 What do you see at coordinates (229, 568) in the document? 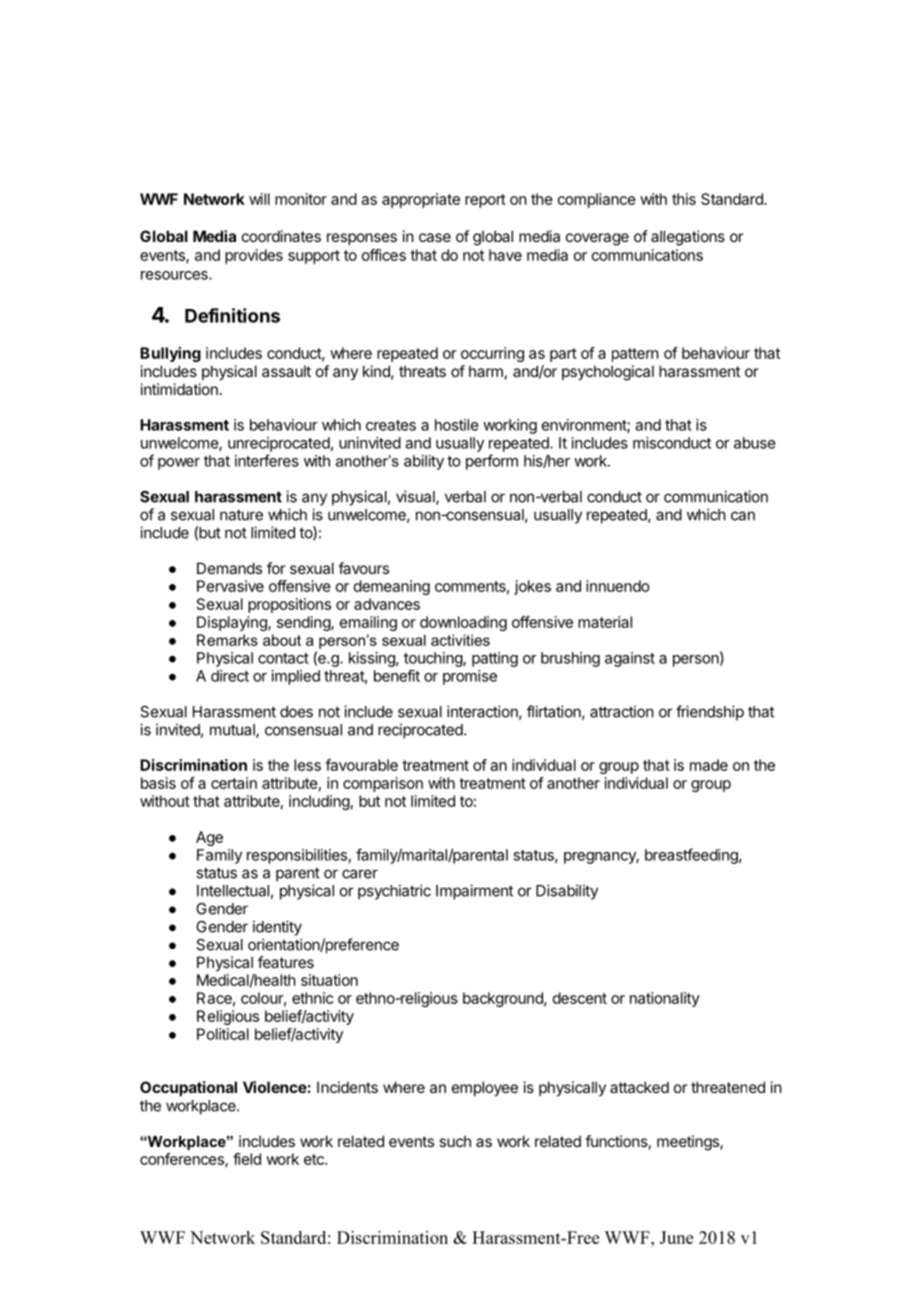
I see `Demands` at bounding box center [229, 568].
